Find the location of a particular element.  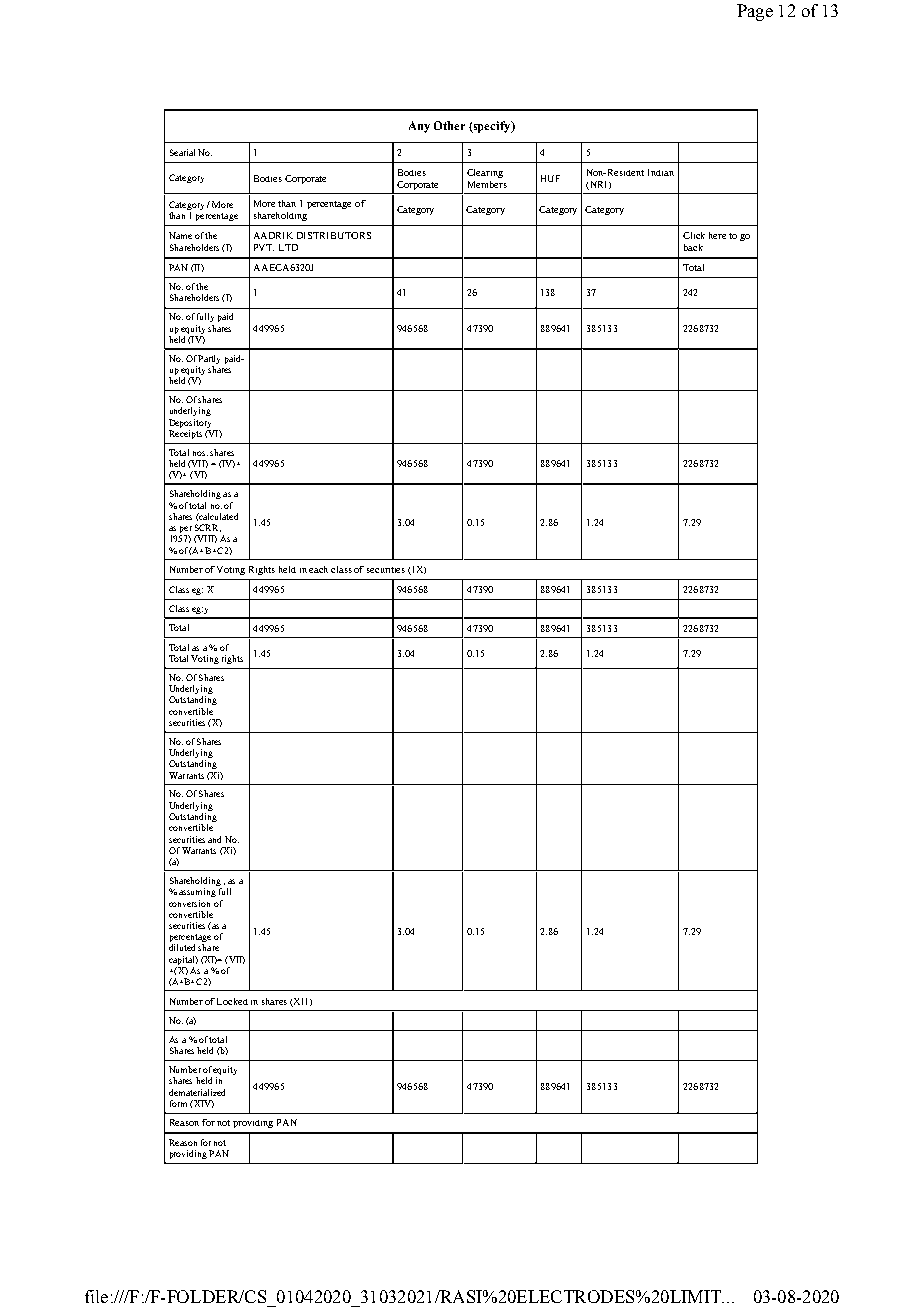

Click is located at coordinates (694, 235).
